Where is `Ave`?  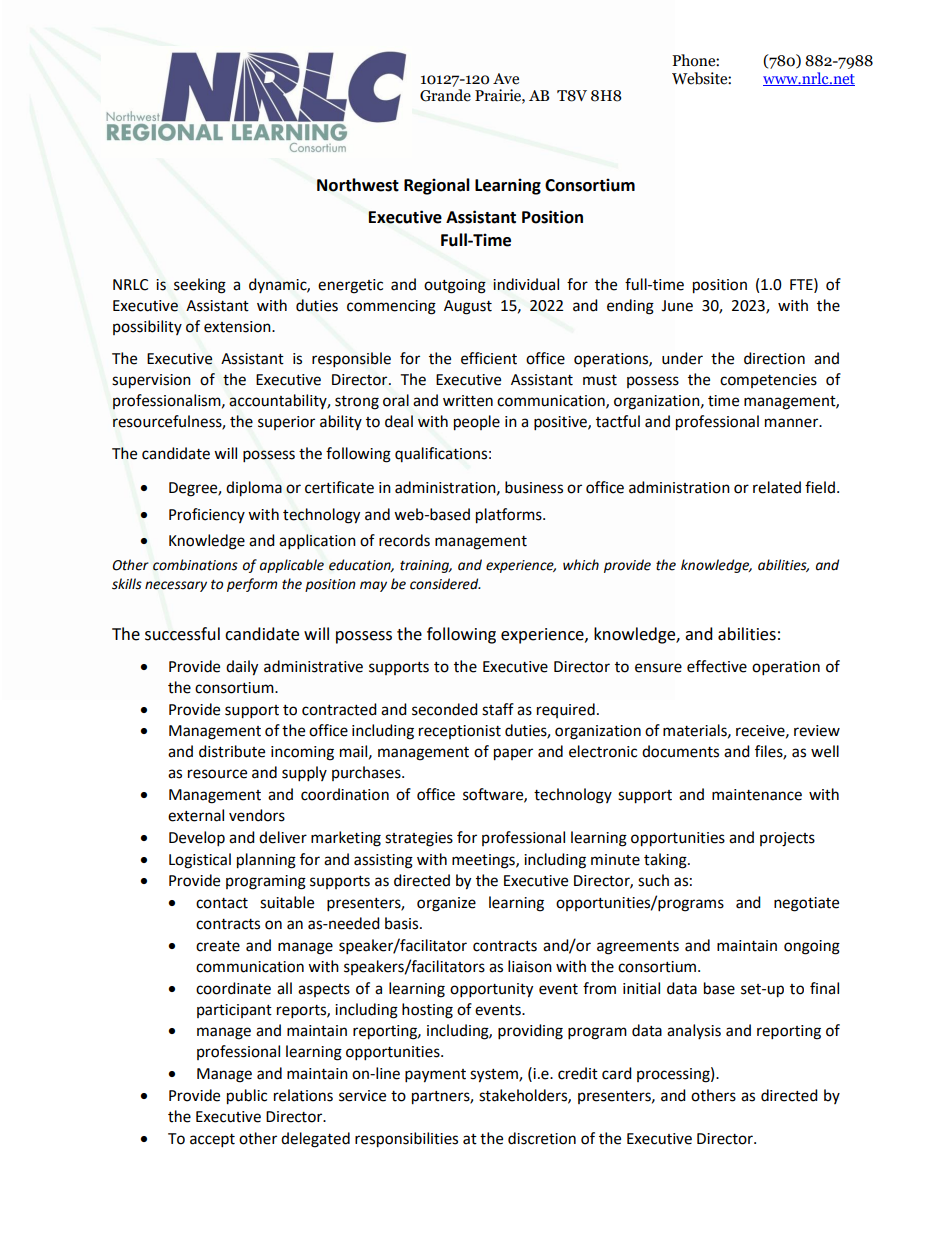
Ave is located at coordinates (506, 79).
